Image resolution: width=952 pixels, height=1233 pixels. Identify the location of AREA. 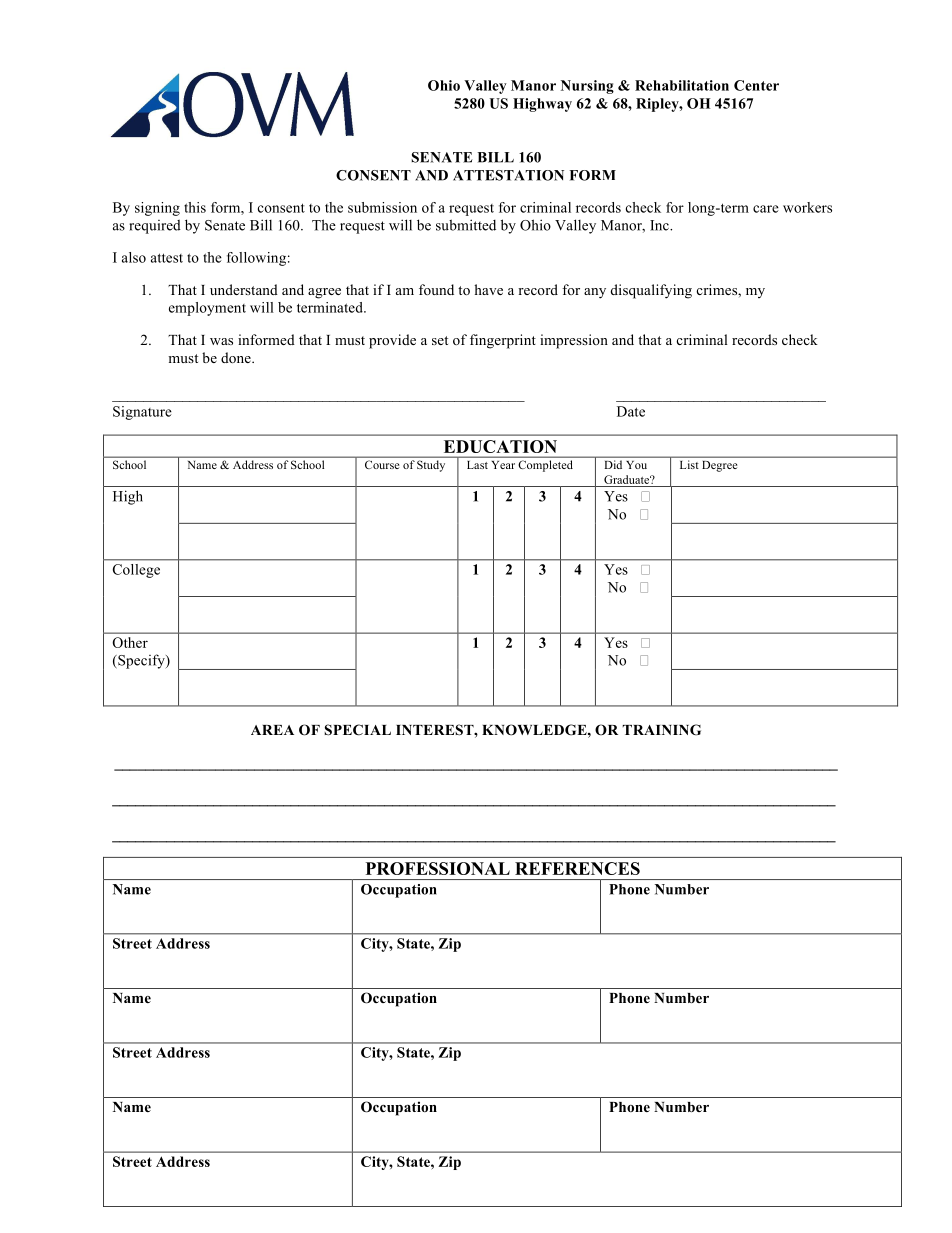
(272, 730).
